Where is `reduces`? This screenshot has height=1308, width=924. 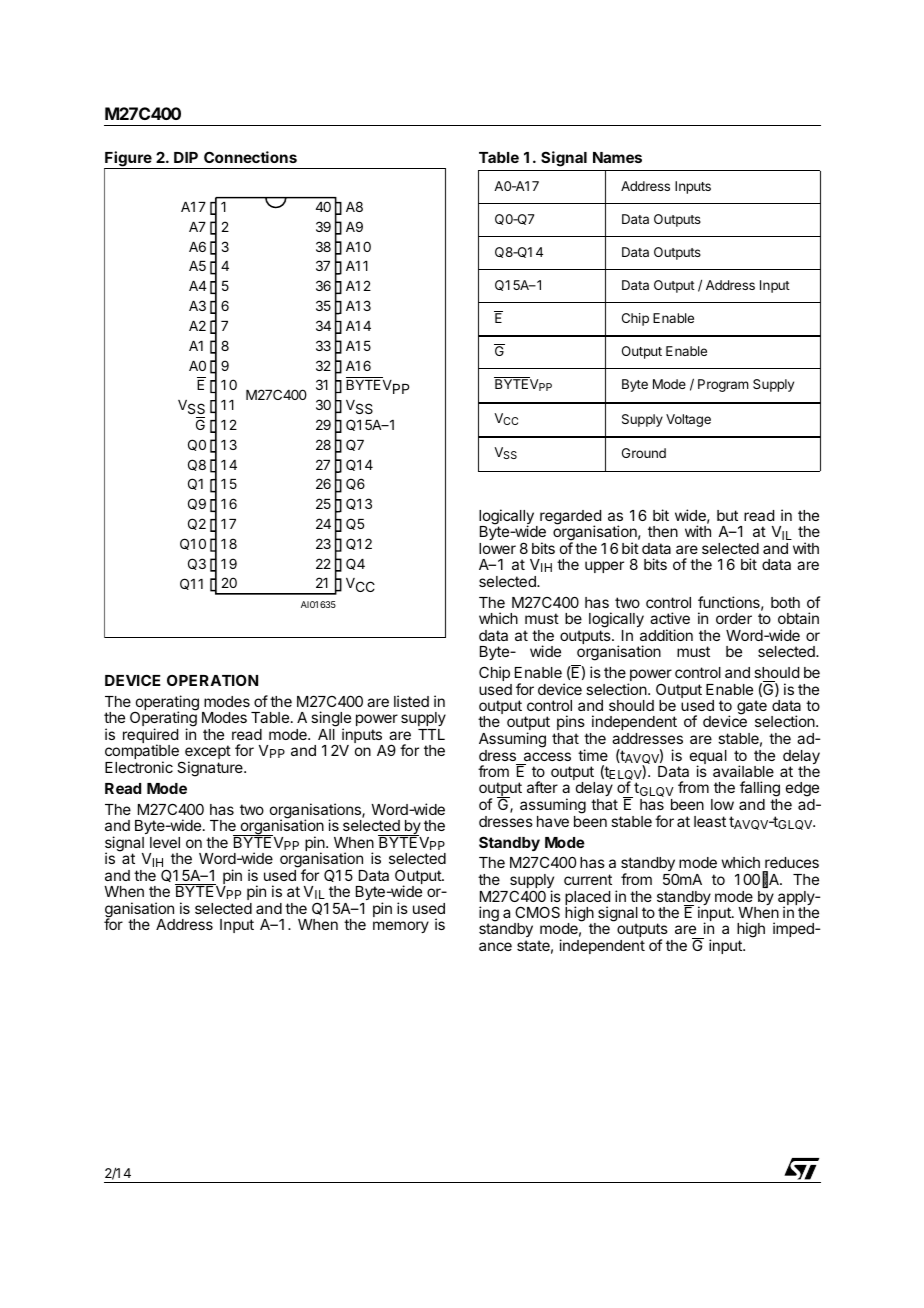 reduces is located at coordinates (791, 864).
